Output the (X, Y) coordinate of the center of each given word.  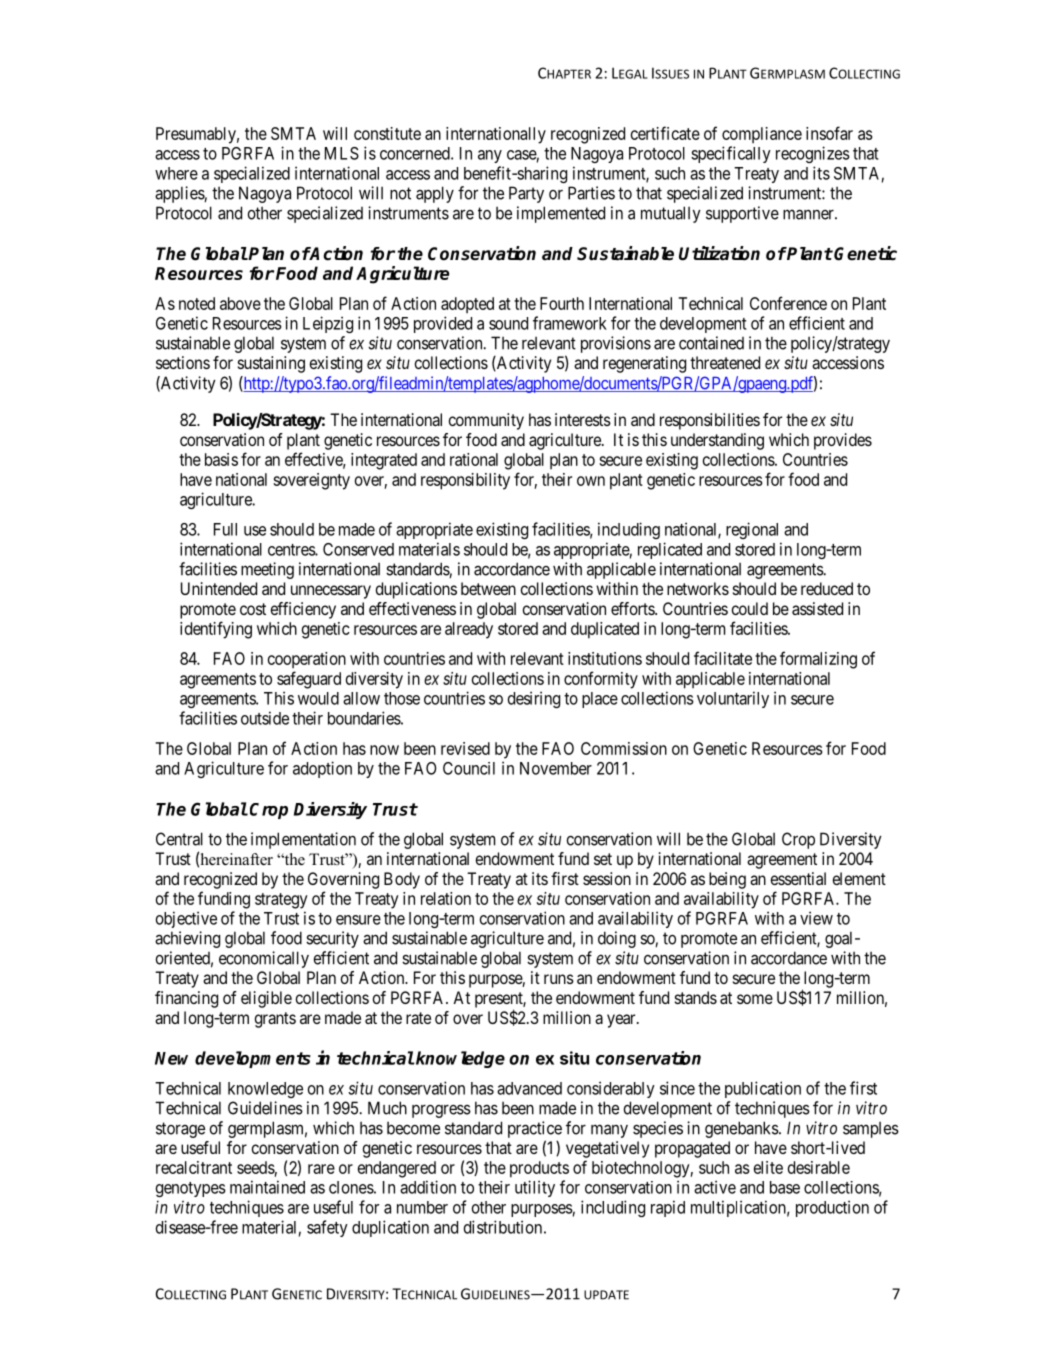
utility (535, 1188)
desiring (534, 699)
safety (327, 1228)
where (176, 173)
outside (265, 718)
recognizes (813, 154)
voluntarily (733, 699)
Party (526, 194)
